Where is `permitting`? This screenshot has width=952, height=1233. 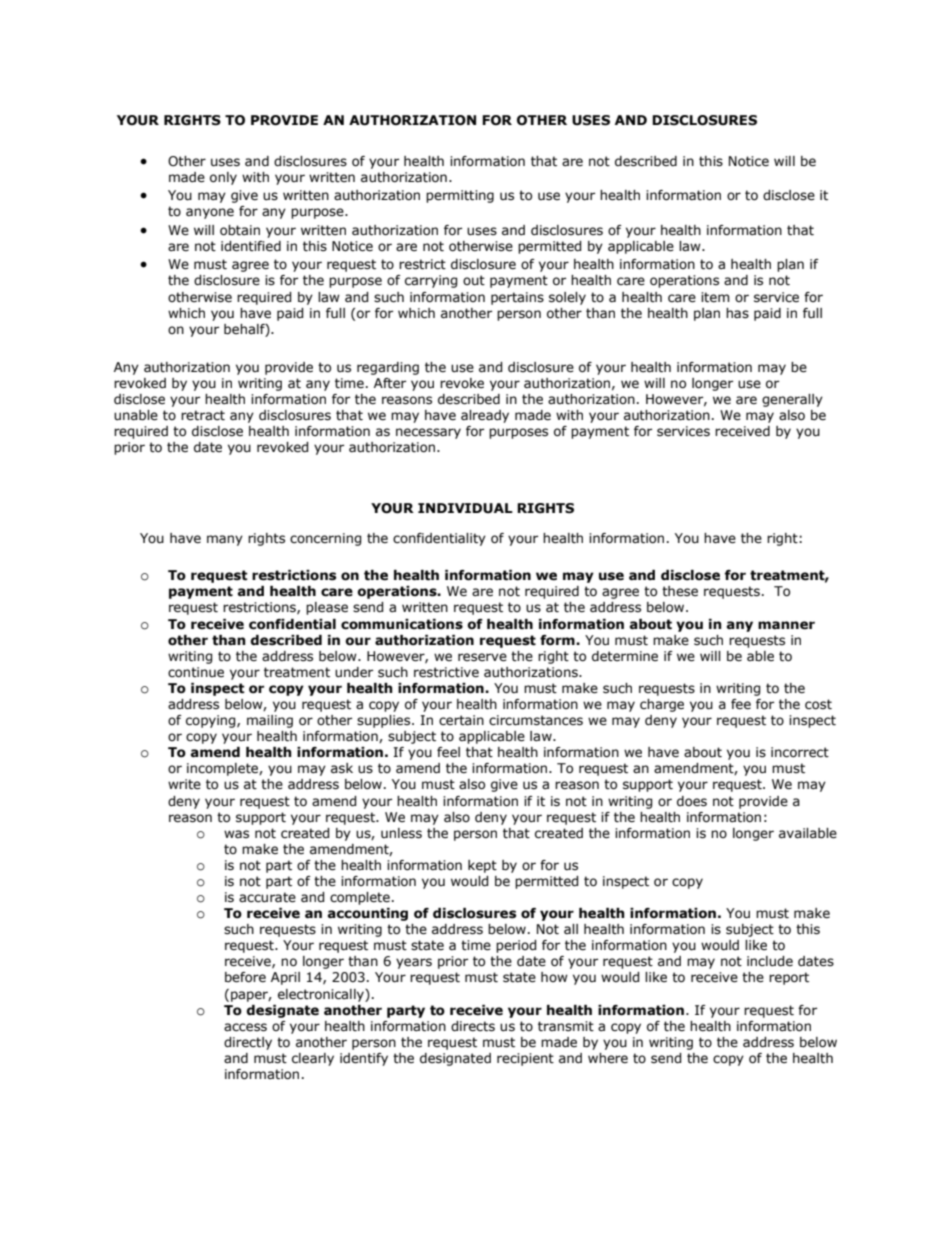 permitting is located at coordinates (460, 196).
